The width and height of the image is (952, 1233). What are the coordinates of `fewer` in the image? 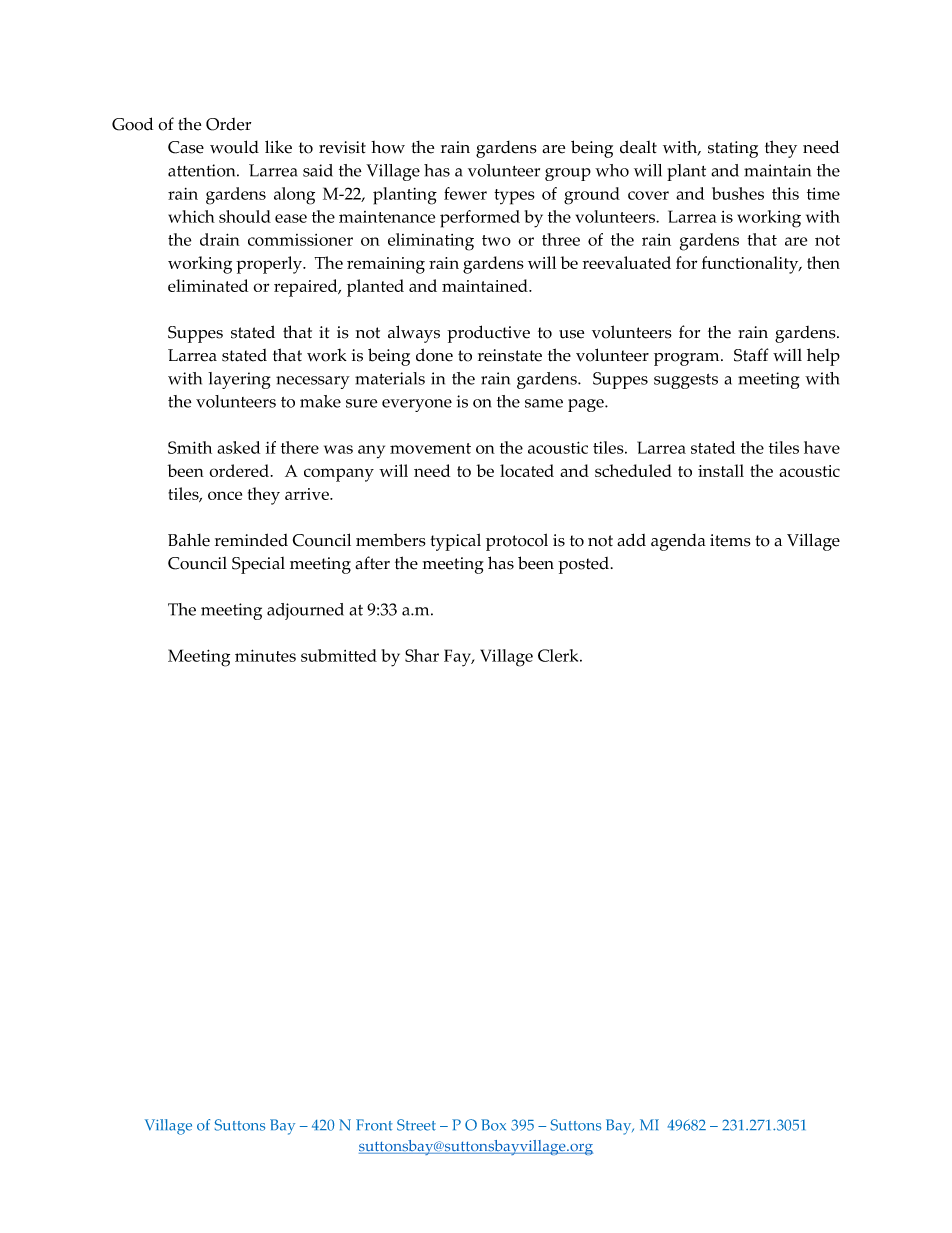 It's located at (465, 193).
